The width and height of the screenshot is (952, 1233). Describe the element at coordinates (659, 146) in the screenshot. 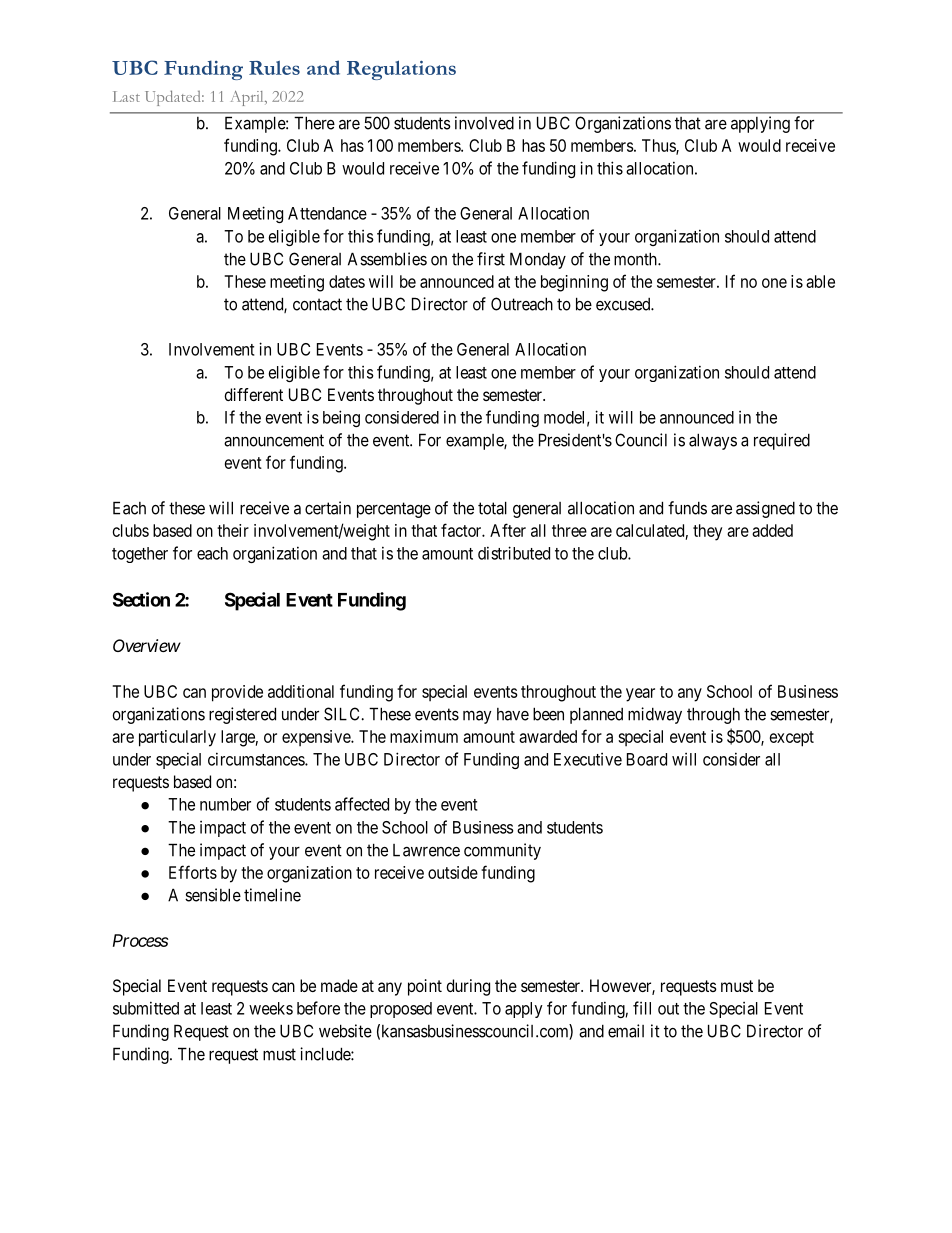

I see `Thus` at that location.
